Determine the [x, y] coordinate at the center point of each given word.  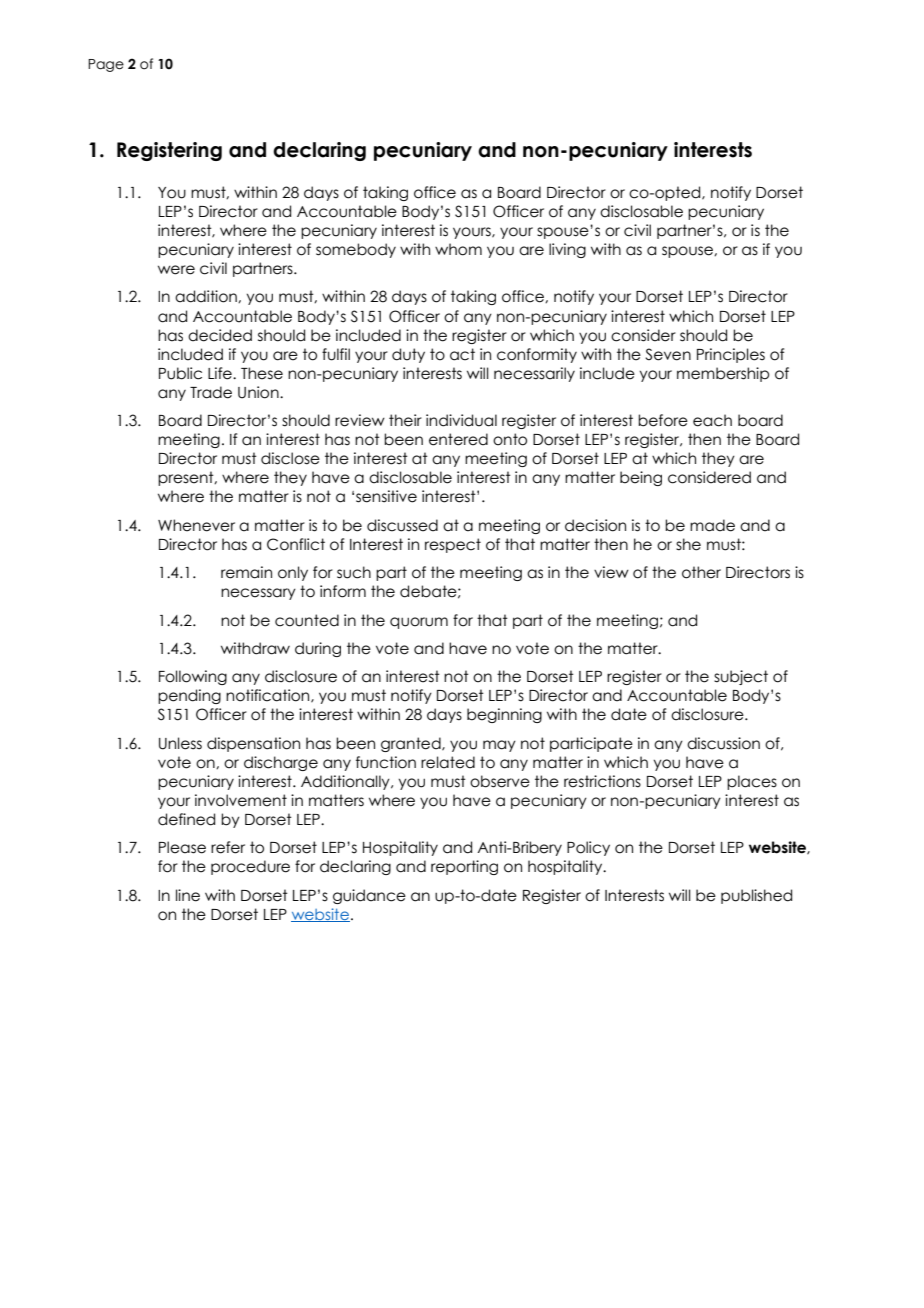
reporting [464, 867]
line [188, 895]
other [701, 572]
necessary [258, 594]
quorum [419, 623]
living [567, 250]
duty [408, 355]
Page [106, 65]
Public [180, 373]
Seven [668, 354]
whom [458, 249]
